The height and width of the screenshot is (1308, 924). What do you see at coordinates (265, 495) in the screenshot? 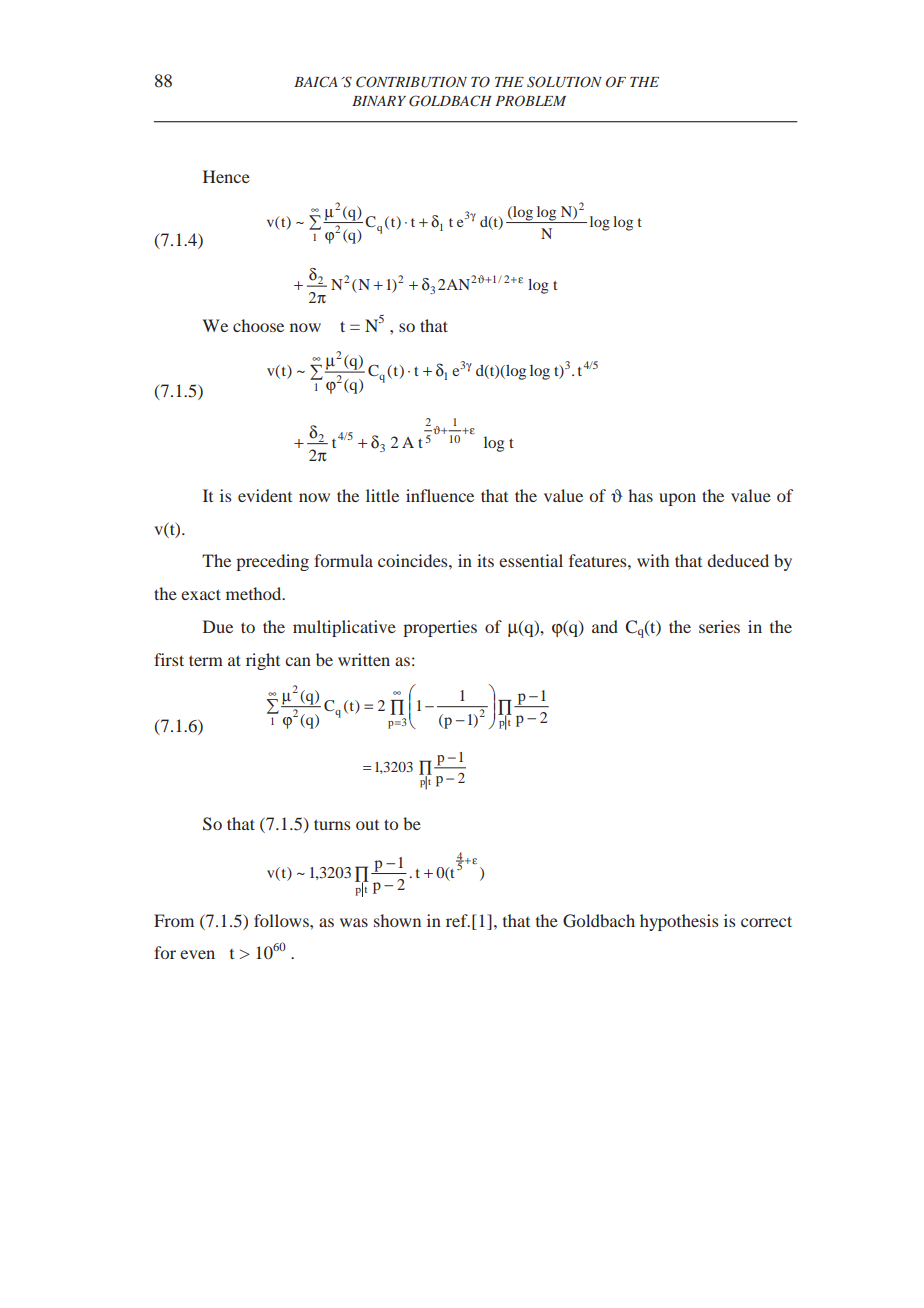
I see `evident` at bounding box center [265, 495].
